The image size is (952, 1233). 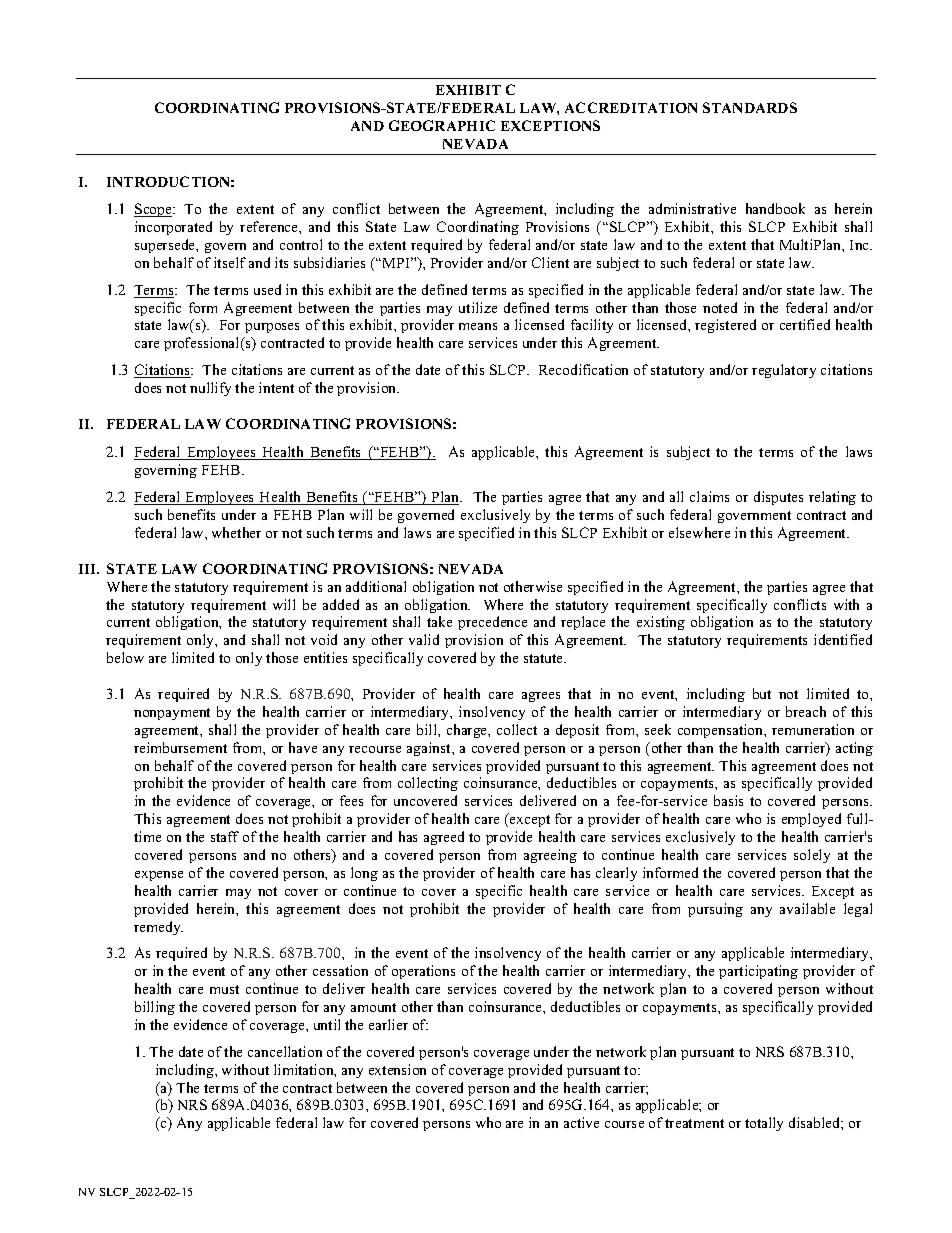 I want to click on GEOGRAPHIC, so click(x=442, y=125).
